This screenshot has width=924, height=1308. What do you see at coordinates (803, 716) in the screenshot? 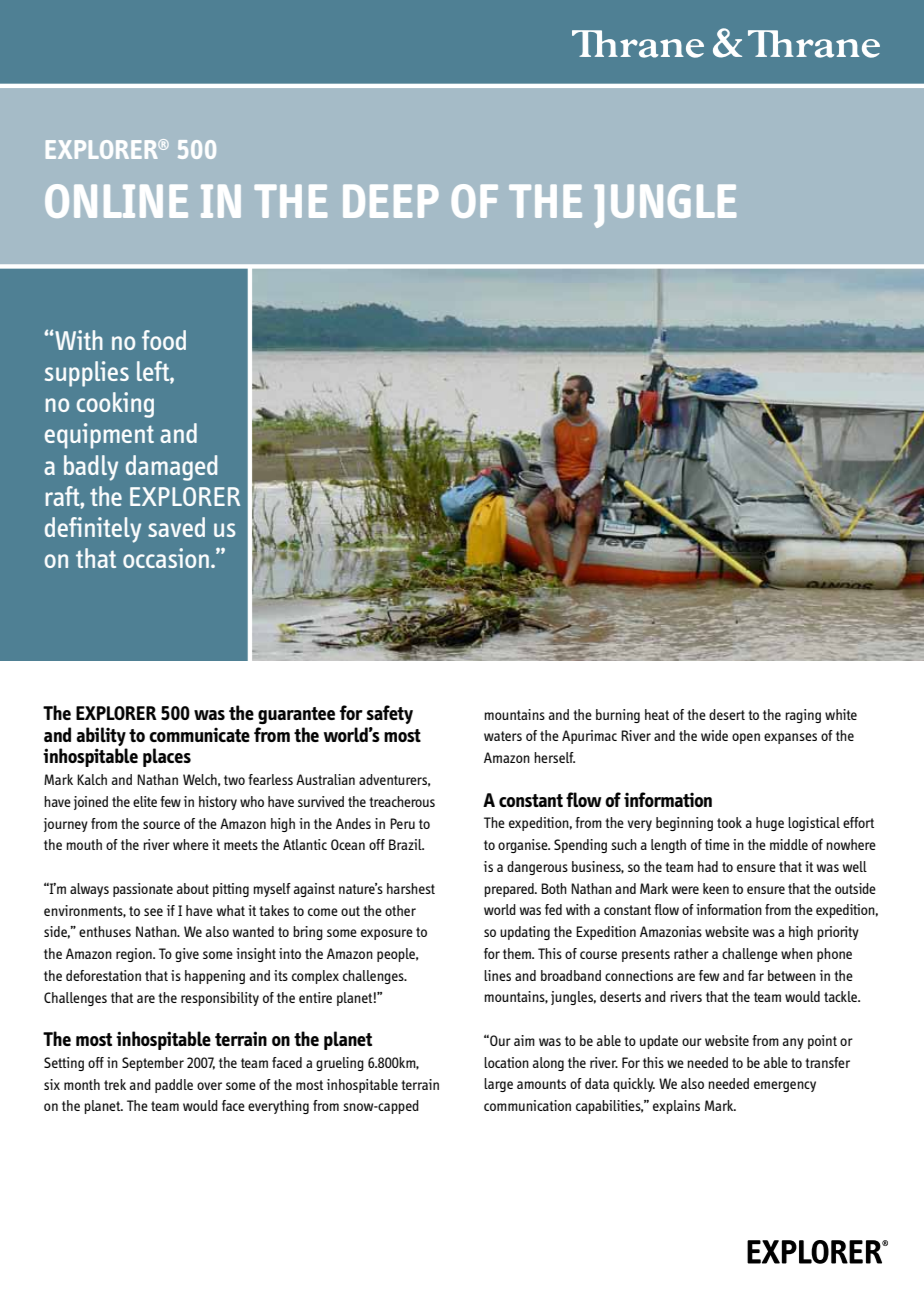
I see `raging` at bounding box center [803, 716].
